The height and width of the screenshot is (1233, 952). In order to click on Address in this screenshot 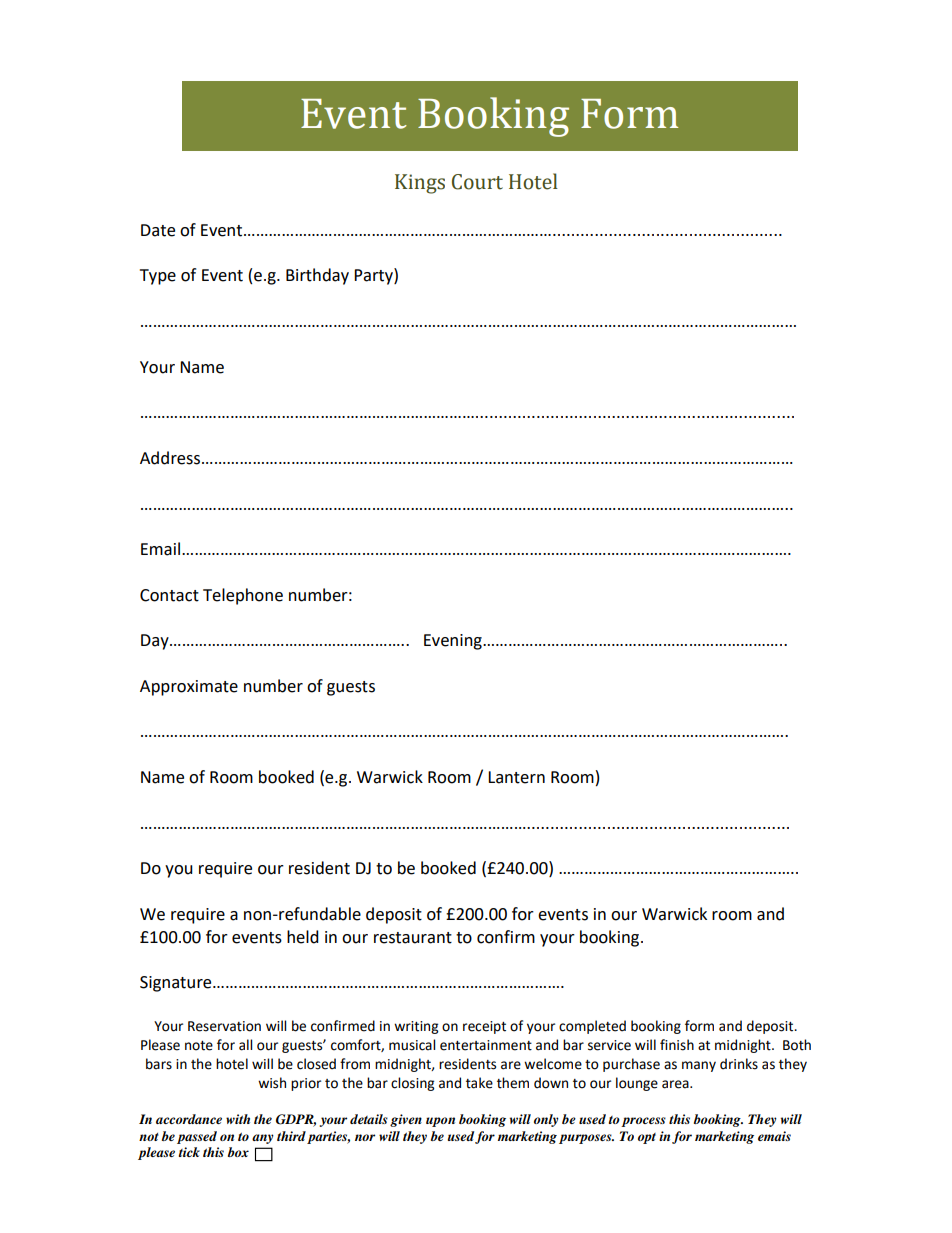, I will do `click(171, 458)`.
